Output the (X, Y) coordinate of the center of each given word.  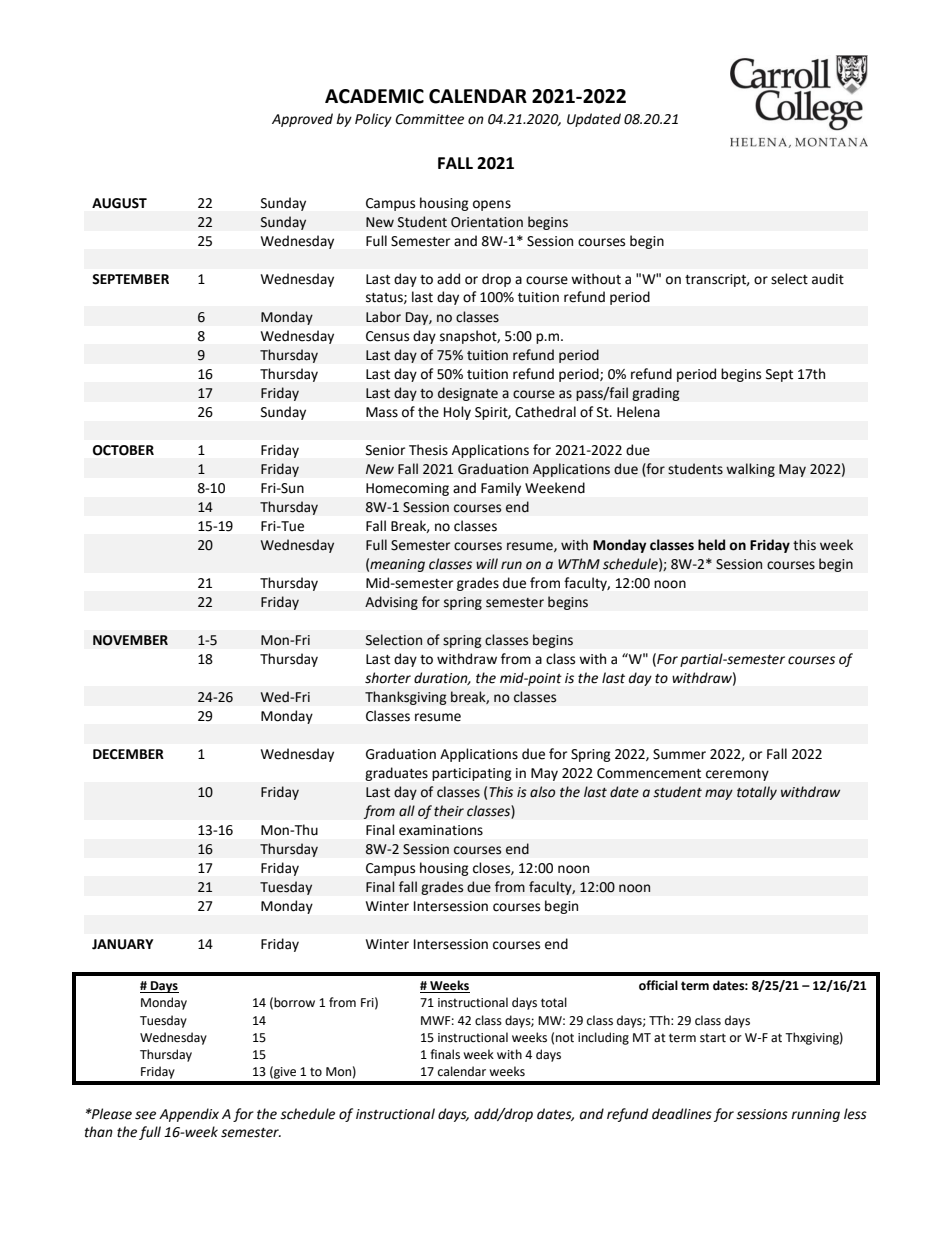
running (815, 1115)
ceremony (737, 775)
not (565, 1038)
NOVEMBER (130, 640)
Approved (302, 120)
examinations (441, 830)
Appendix (189, 1115)
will (487, 563)
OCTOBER (123, 450)
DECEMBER (128, 754)
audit (828, 279)
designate (468, 394)
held (711, 545)
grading (656, 394)
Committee (429, 119)
